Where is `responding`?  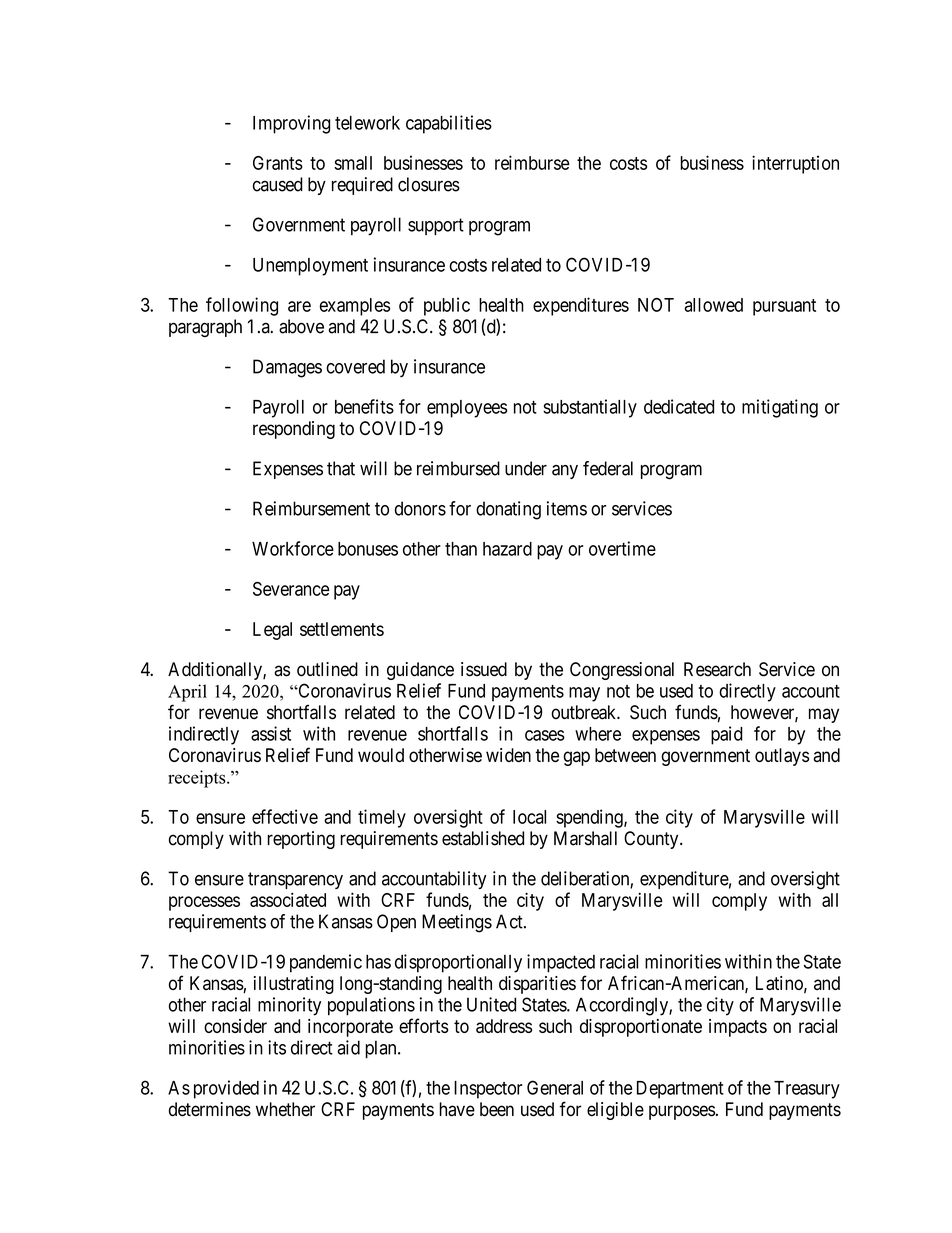 responding is located at coordinates (294, 430).
